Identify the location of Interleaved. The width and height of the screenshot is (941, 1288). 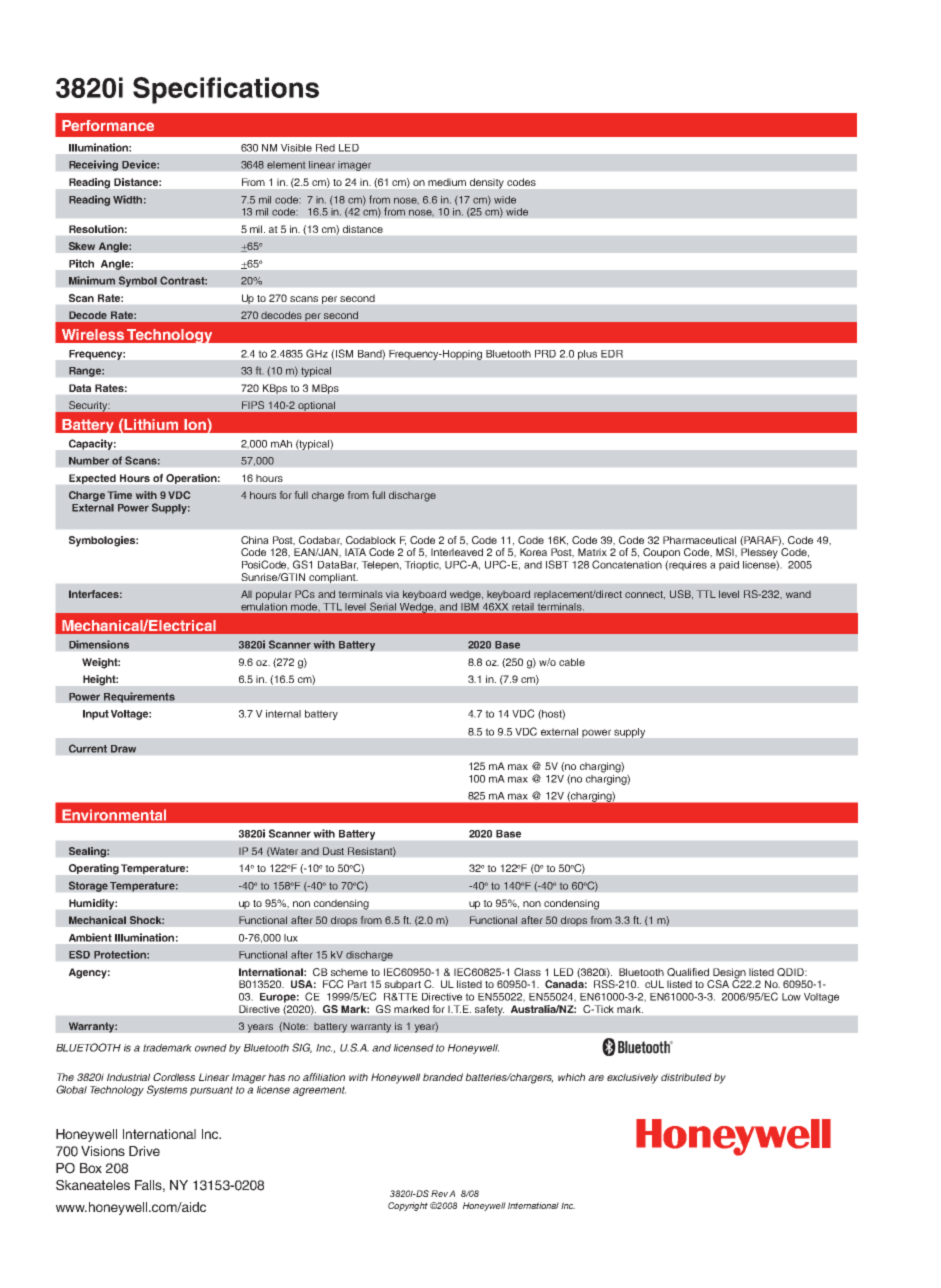
(457, 552).
